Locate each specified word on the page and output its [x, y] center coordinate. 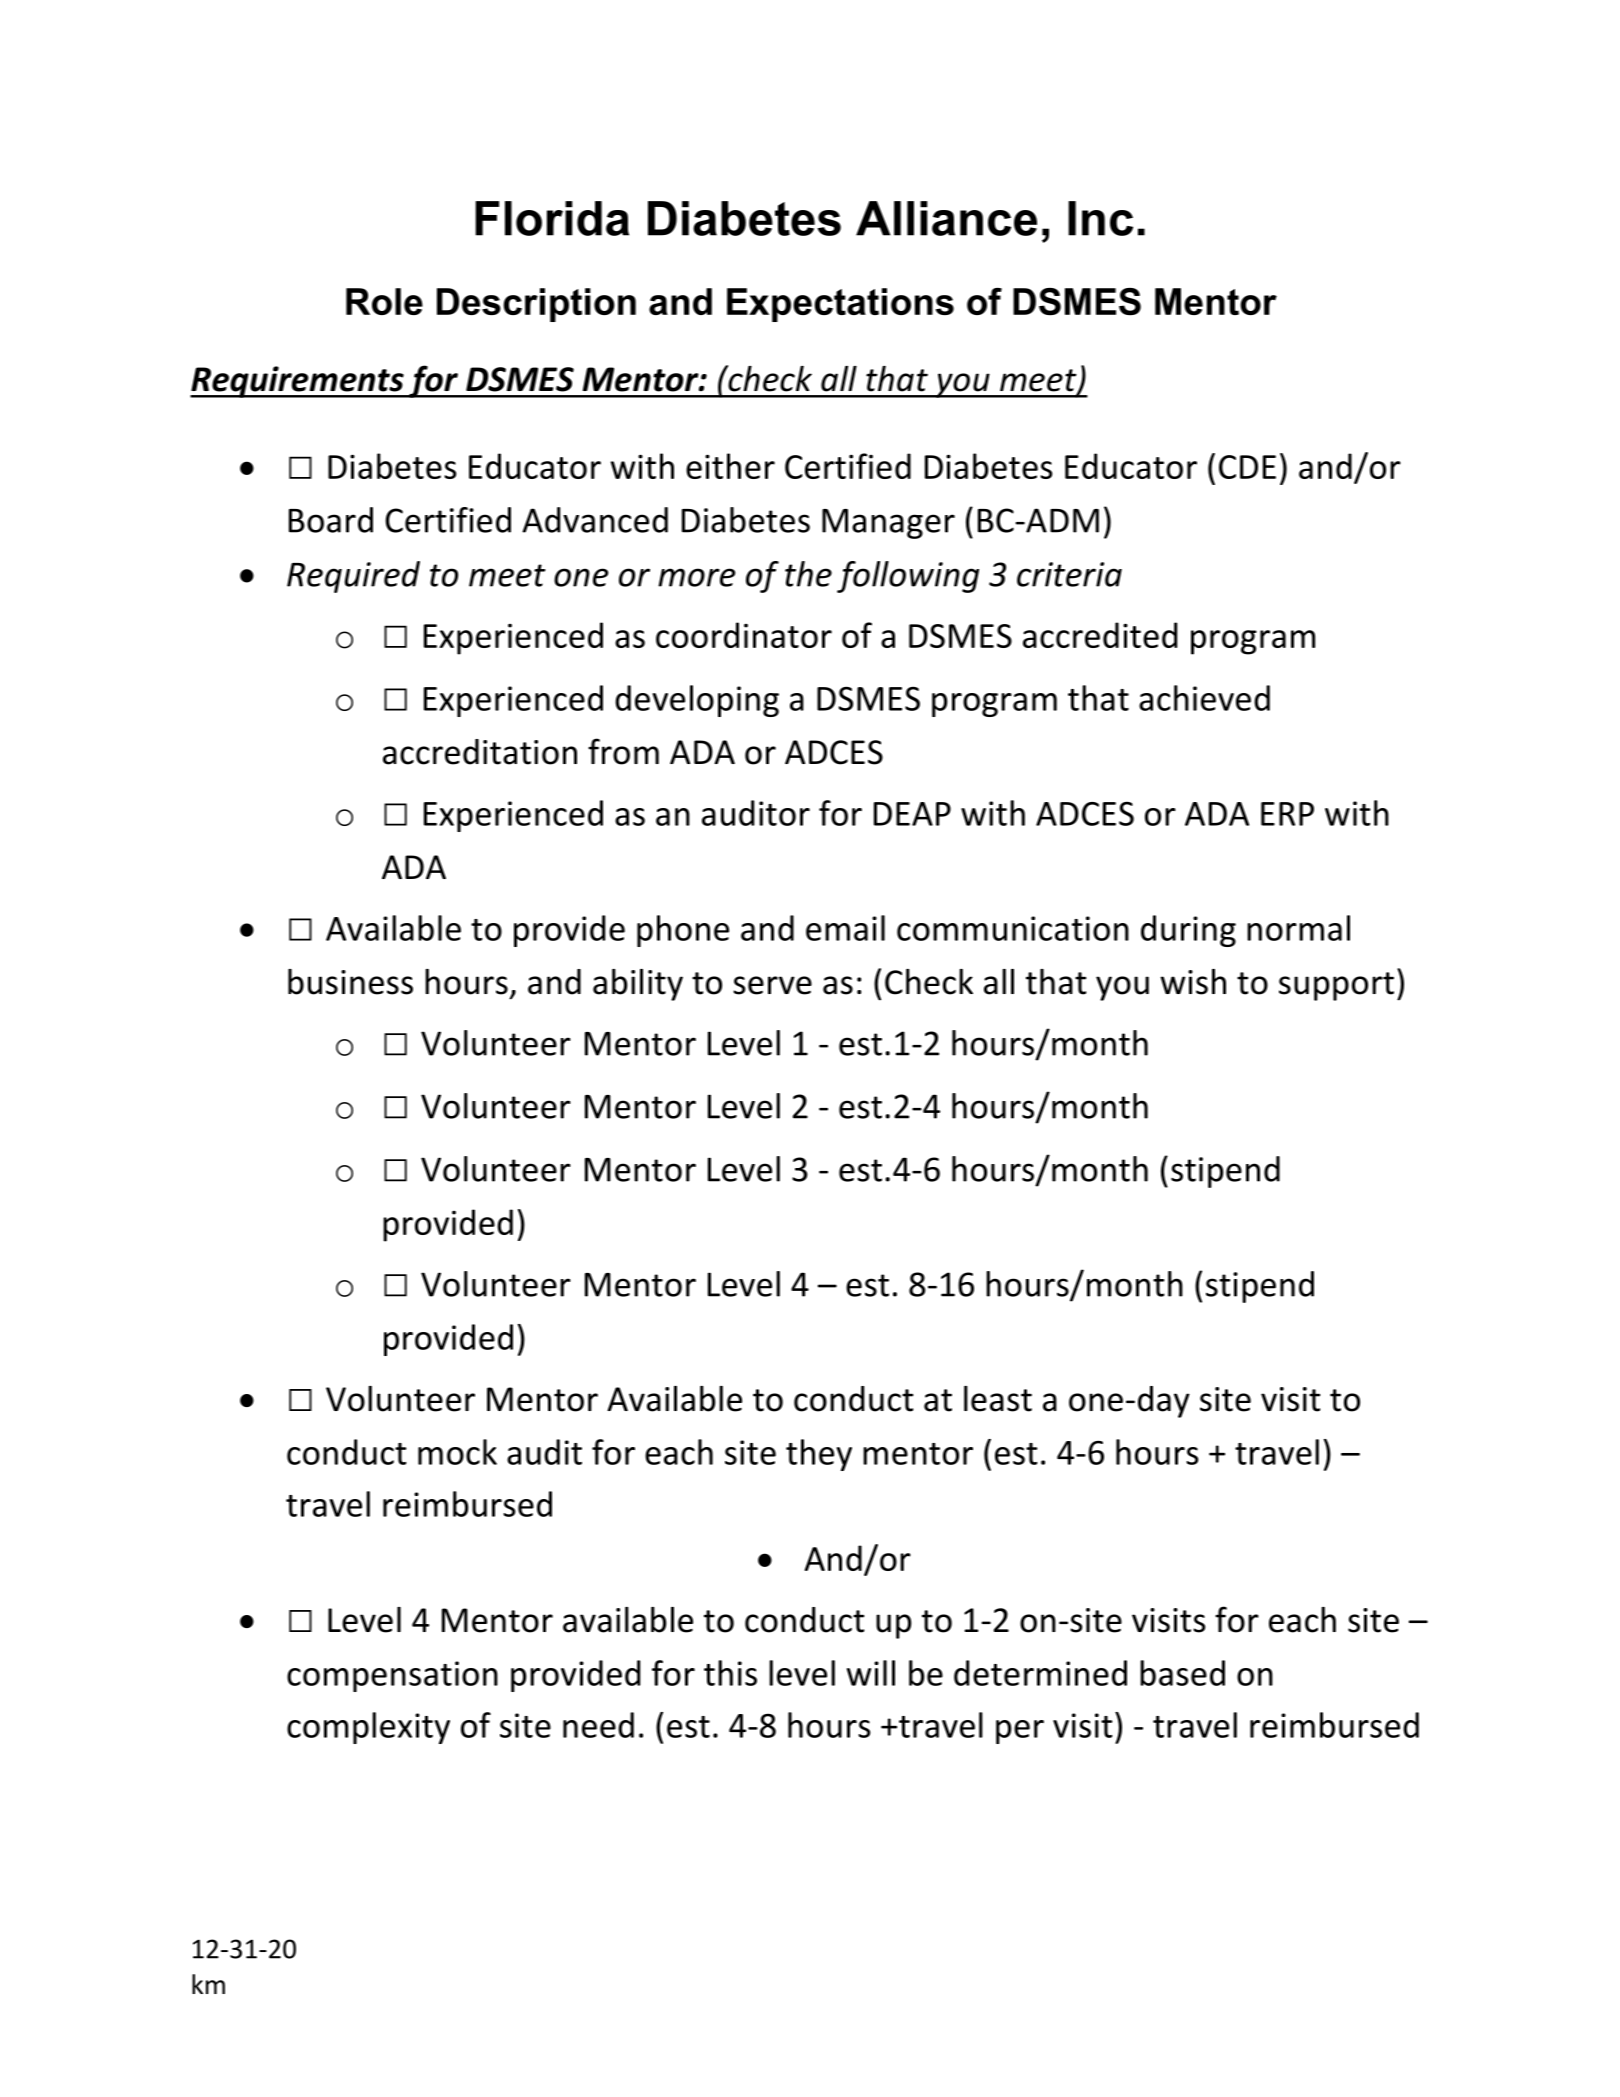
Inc [1100, 218]
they [819, 1455]
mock [457, 1452]
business [350, 982]
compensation [392, 1676]
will [871, 1673]
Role [384, 301]
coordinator [744, 635]
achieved [1204, 698]
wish [1193, 982]
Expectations [840, 305]
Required [353, 577]
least [998, 1399]
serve [772, 985]
